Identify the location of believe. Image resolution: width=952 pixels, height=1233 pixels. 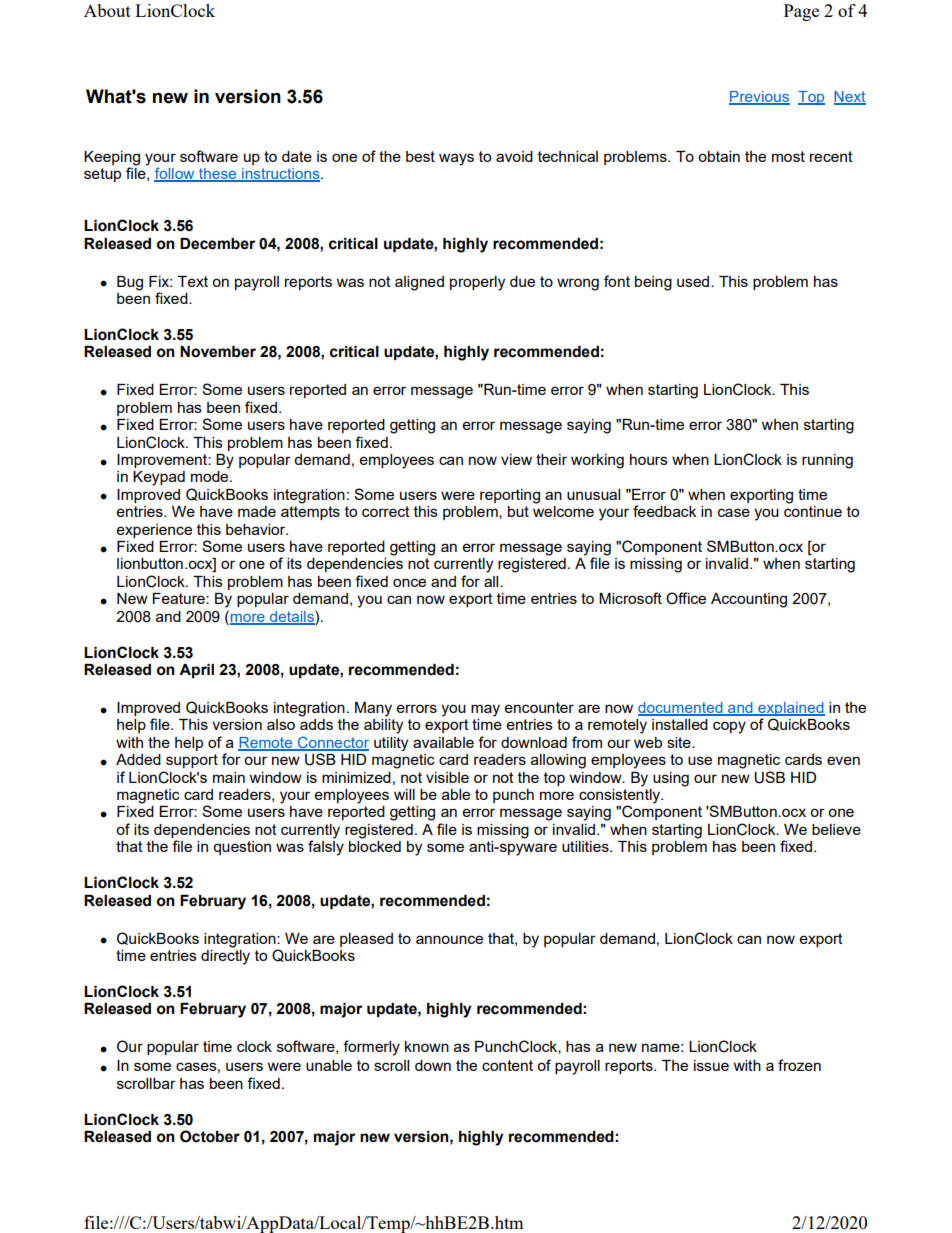
(836, 829).
